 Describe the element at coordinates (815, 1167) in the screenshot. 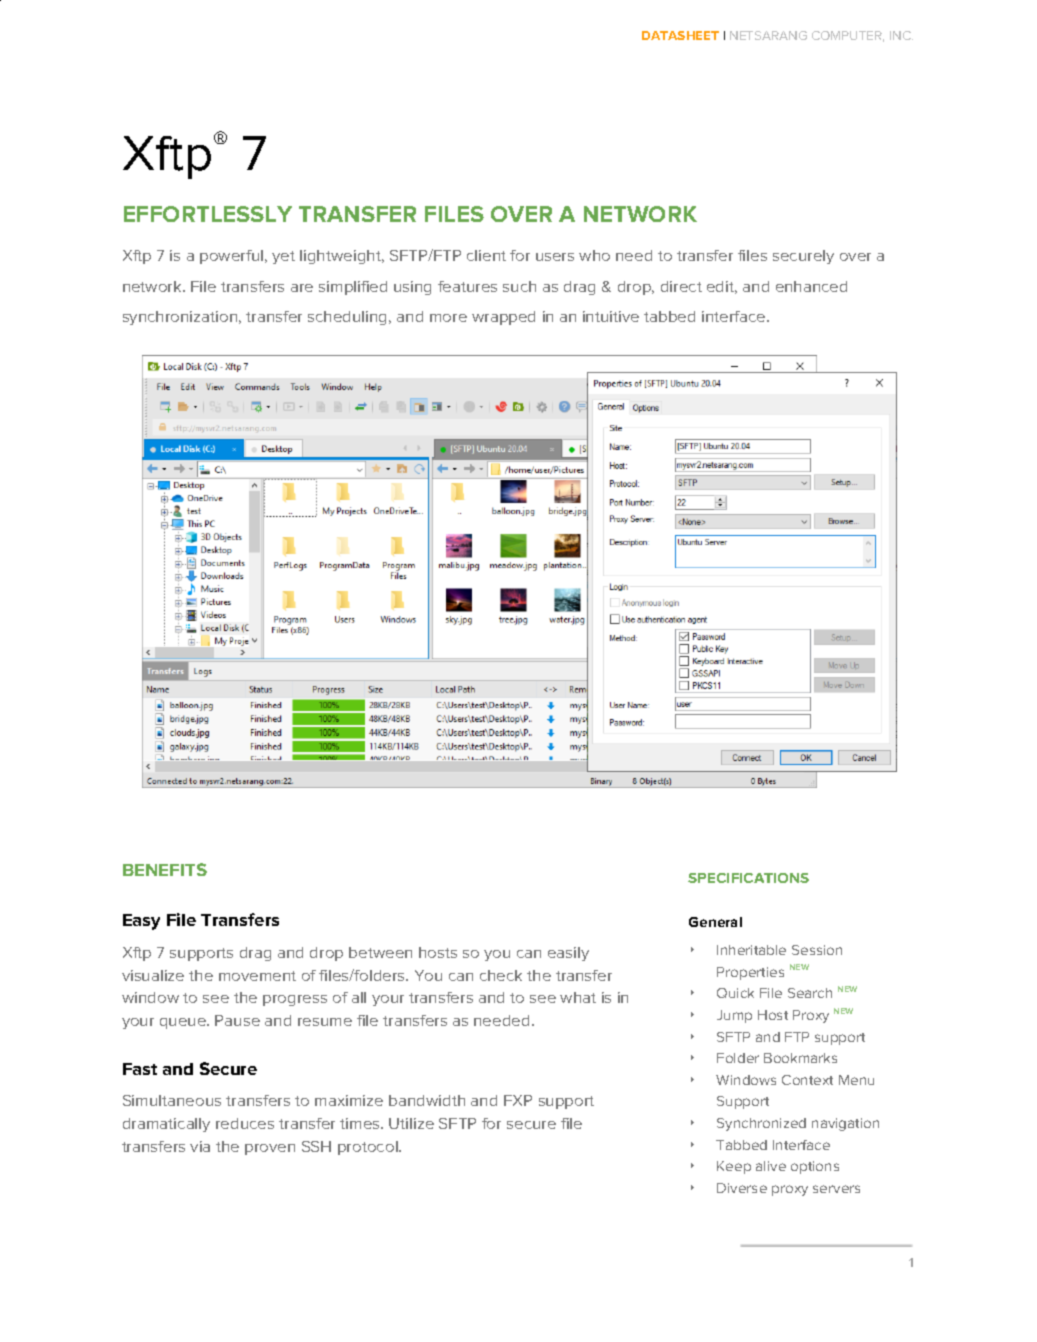

I see `options` at that location.
